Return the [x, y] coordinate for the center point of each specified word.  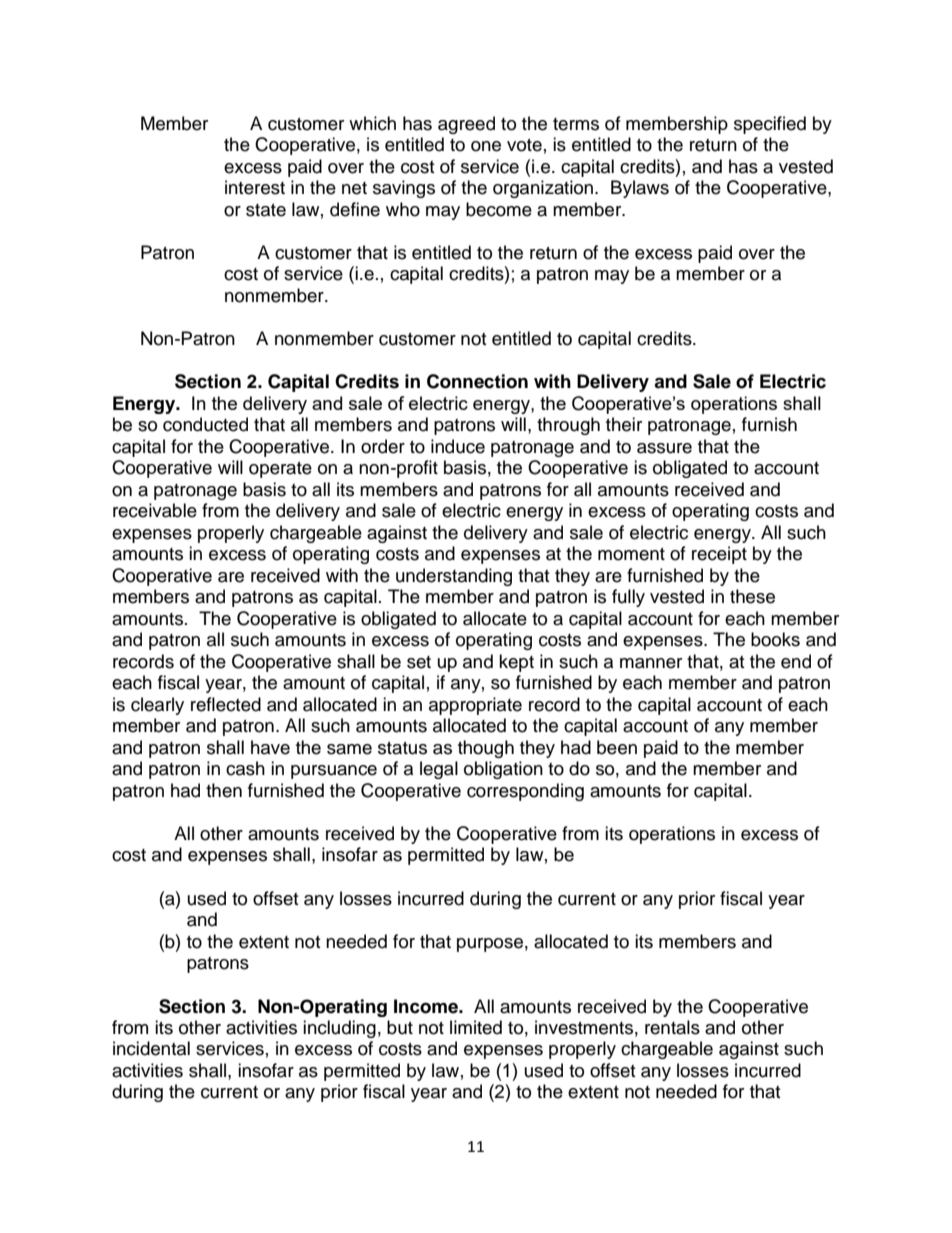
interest [255, 187]
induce [458, 446]
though [486, 749]
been [617, 747]
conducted [205, 424]
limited [476, 1027]
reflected [226, 704]
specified [770, 125]
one [486, 146]
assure [664, 448]
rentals [672, 1027]
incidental [151, 1048]
